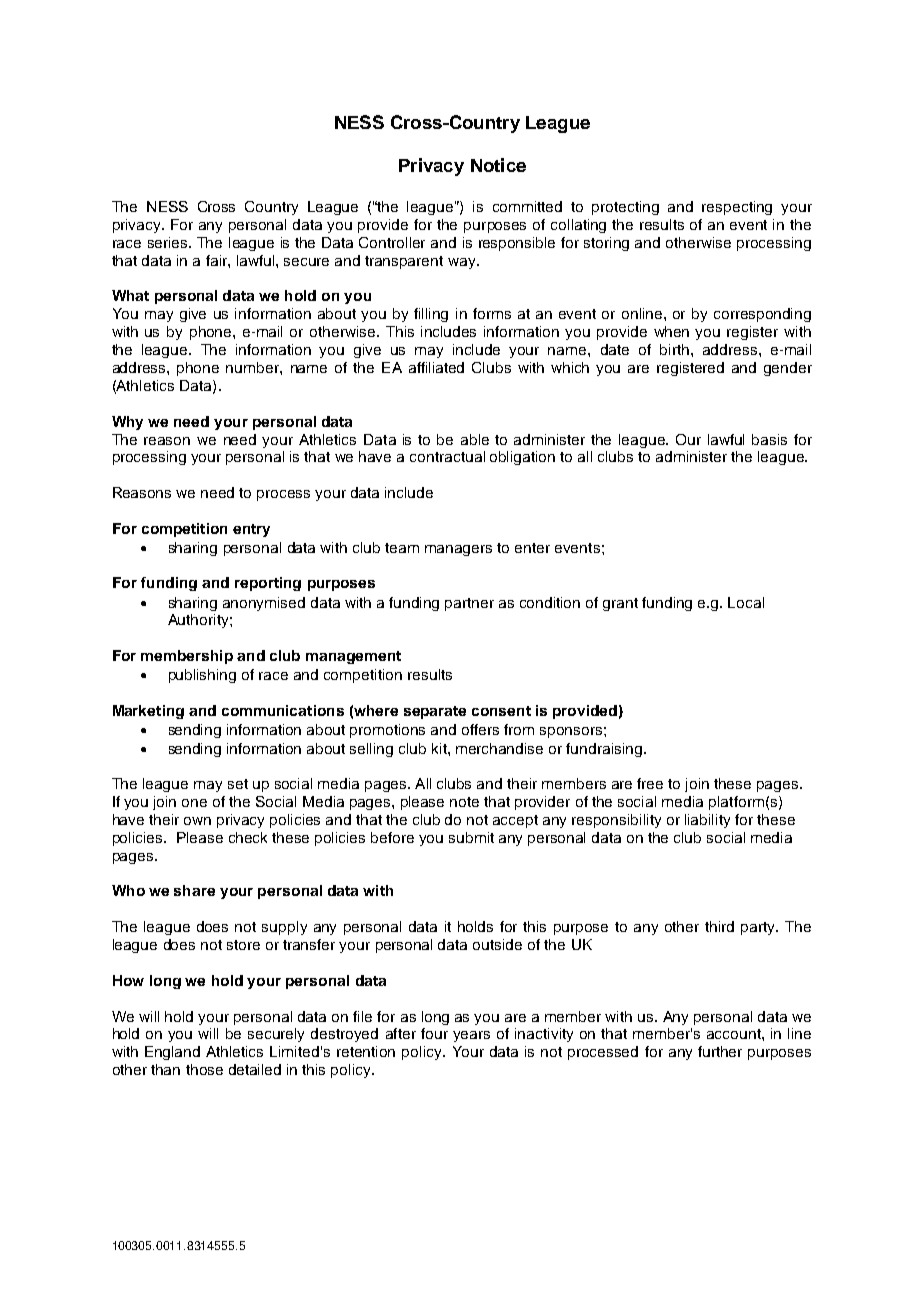  What do you see at coordinates (130, 295) in the image?
I see `What` at bounding box center [130, 295].
